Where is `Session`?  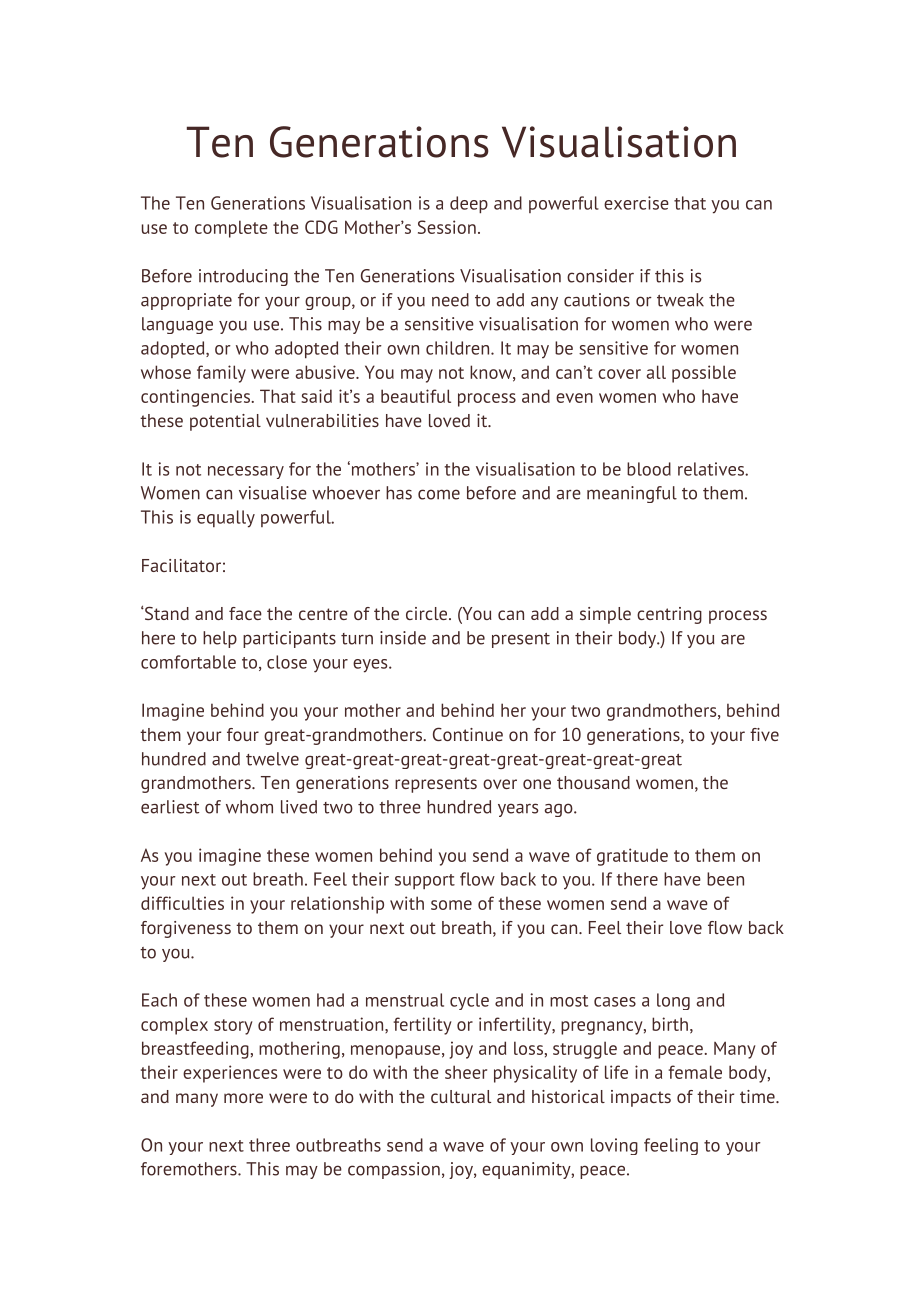 Session is located at coordinates (447, 227).
